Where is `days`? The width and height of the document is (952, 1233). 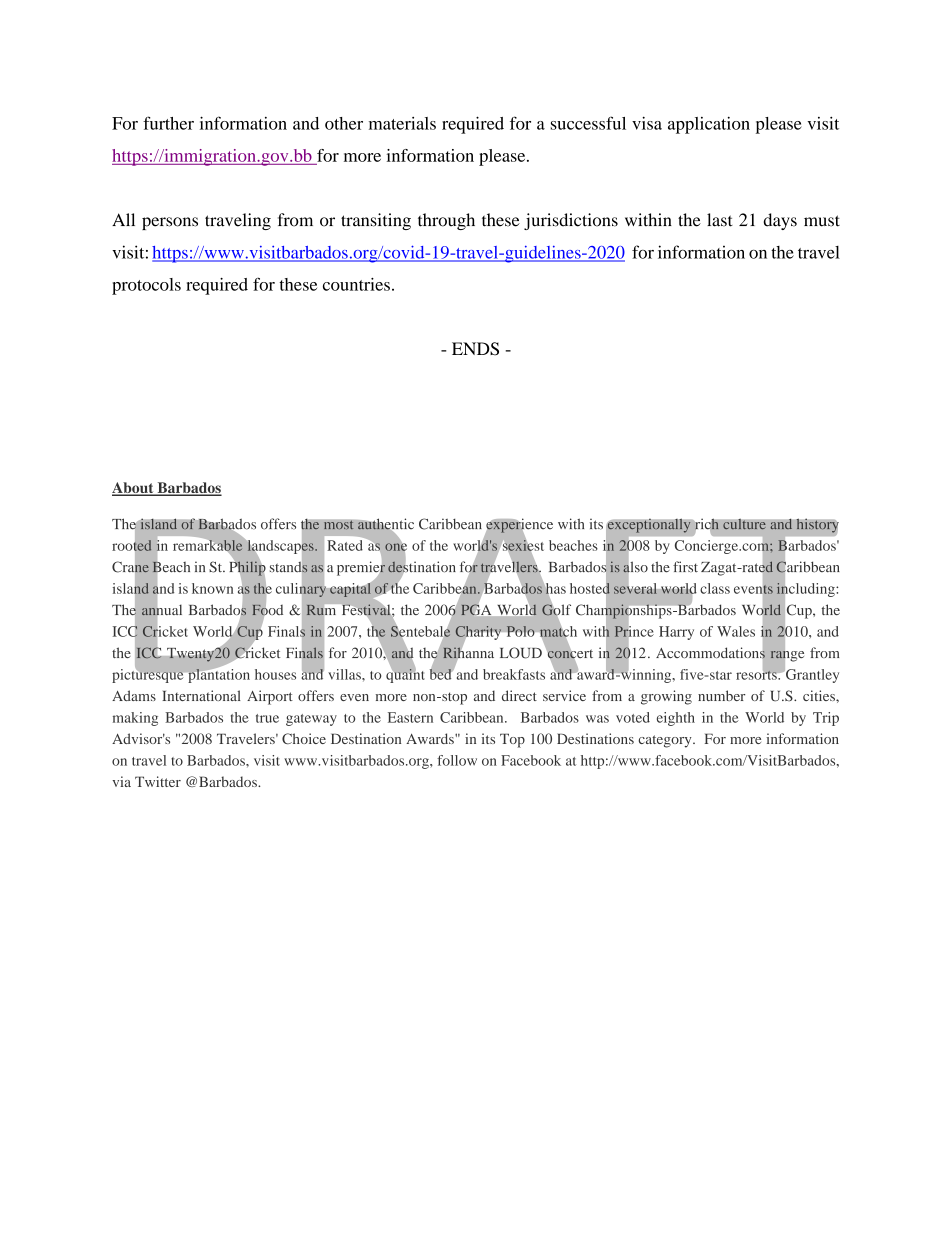 days is located at coordinates (780, 221).
